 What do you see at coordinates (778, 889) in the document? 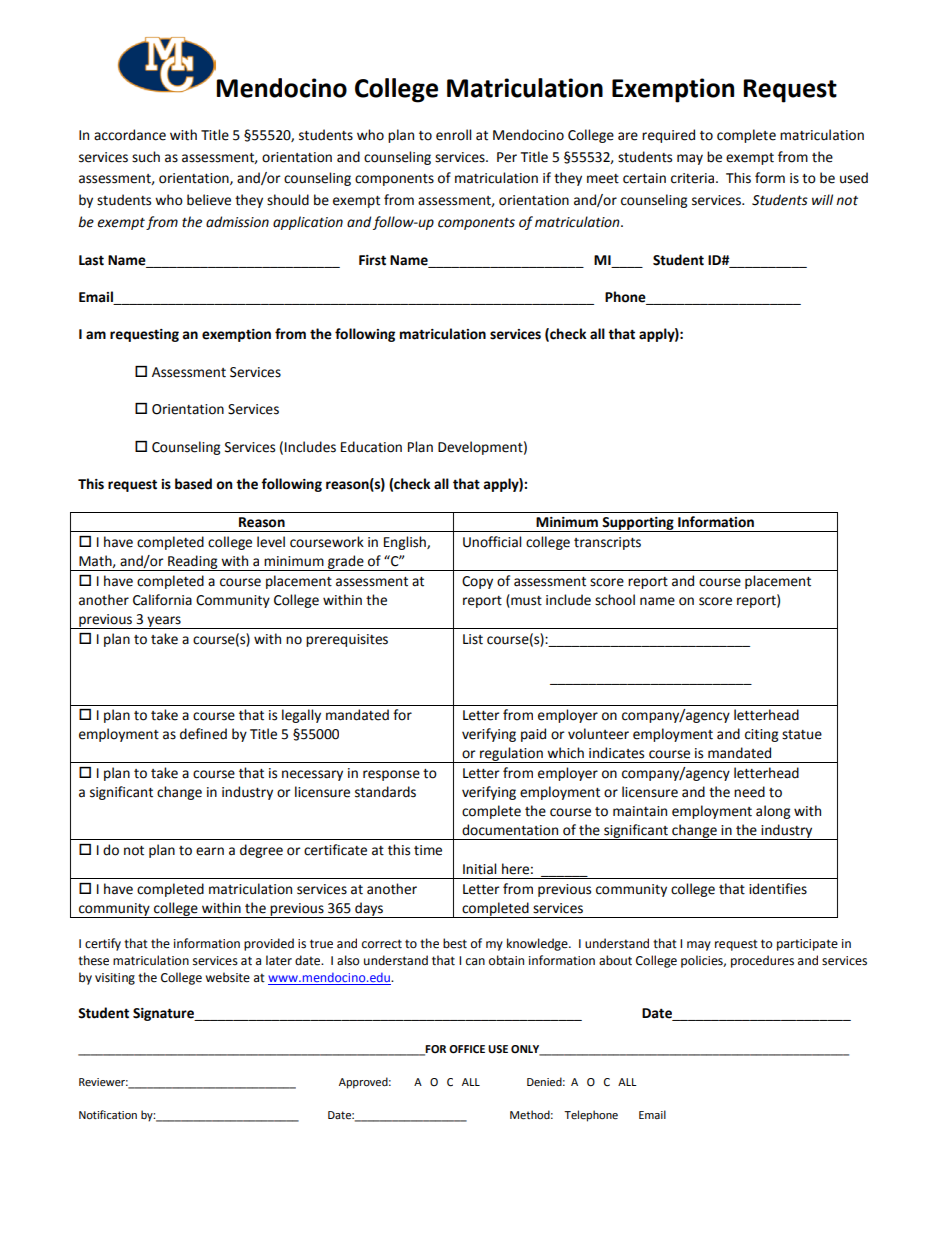
I see `identifies` at bounding box center [778, 889].
